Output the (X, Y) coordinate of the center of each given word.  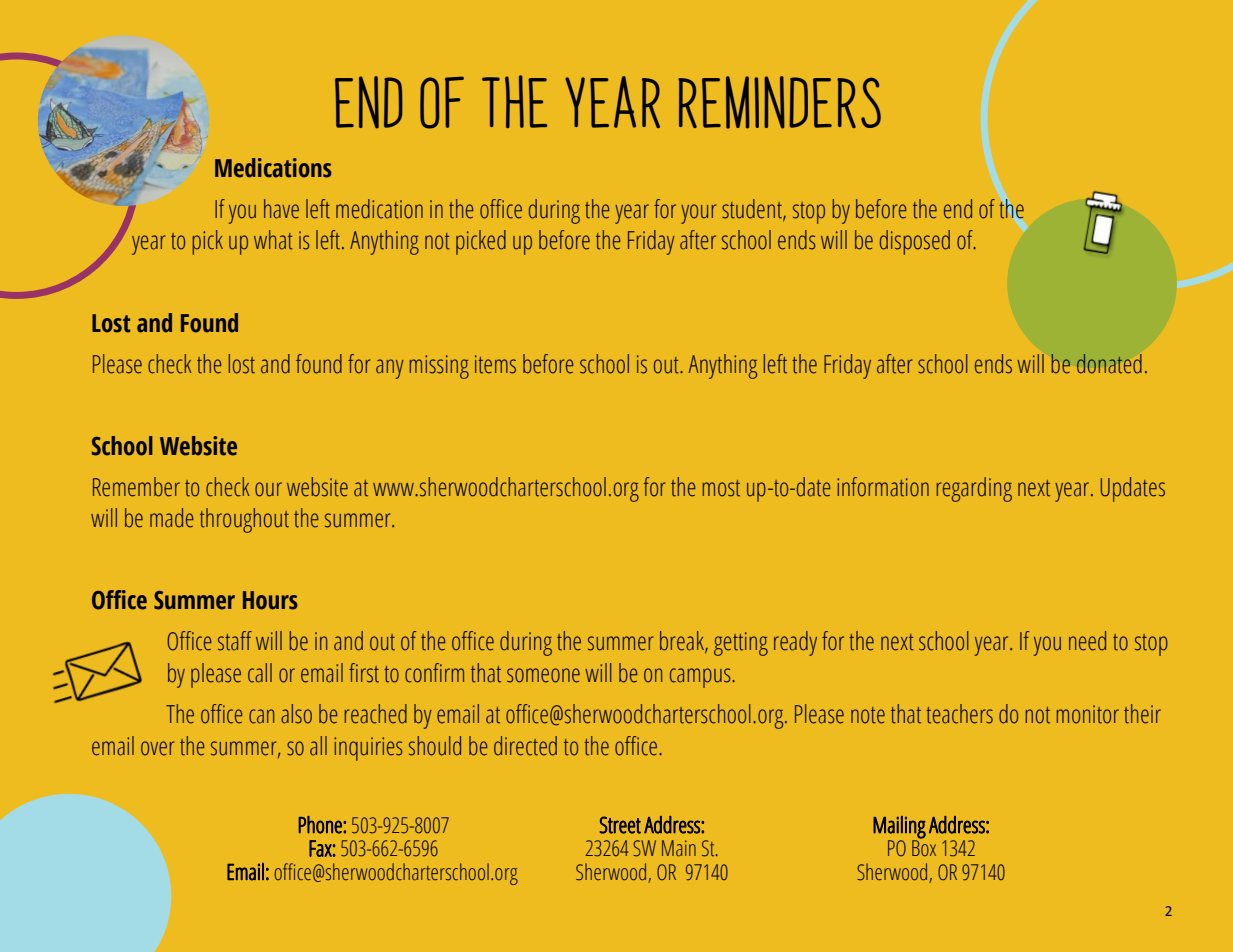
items (495, 364)
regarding (974, 489)
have (281, 209)
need (1087, 641)
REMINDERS (779, 102)
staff (235, 641)
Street (620, 825)
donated (1109, 364)
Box (924, 847)
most (721, 488)
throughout (244, 520)
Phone (321, 825)
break (683, 642)
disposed (915, 242)
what (273, 240)
